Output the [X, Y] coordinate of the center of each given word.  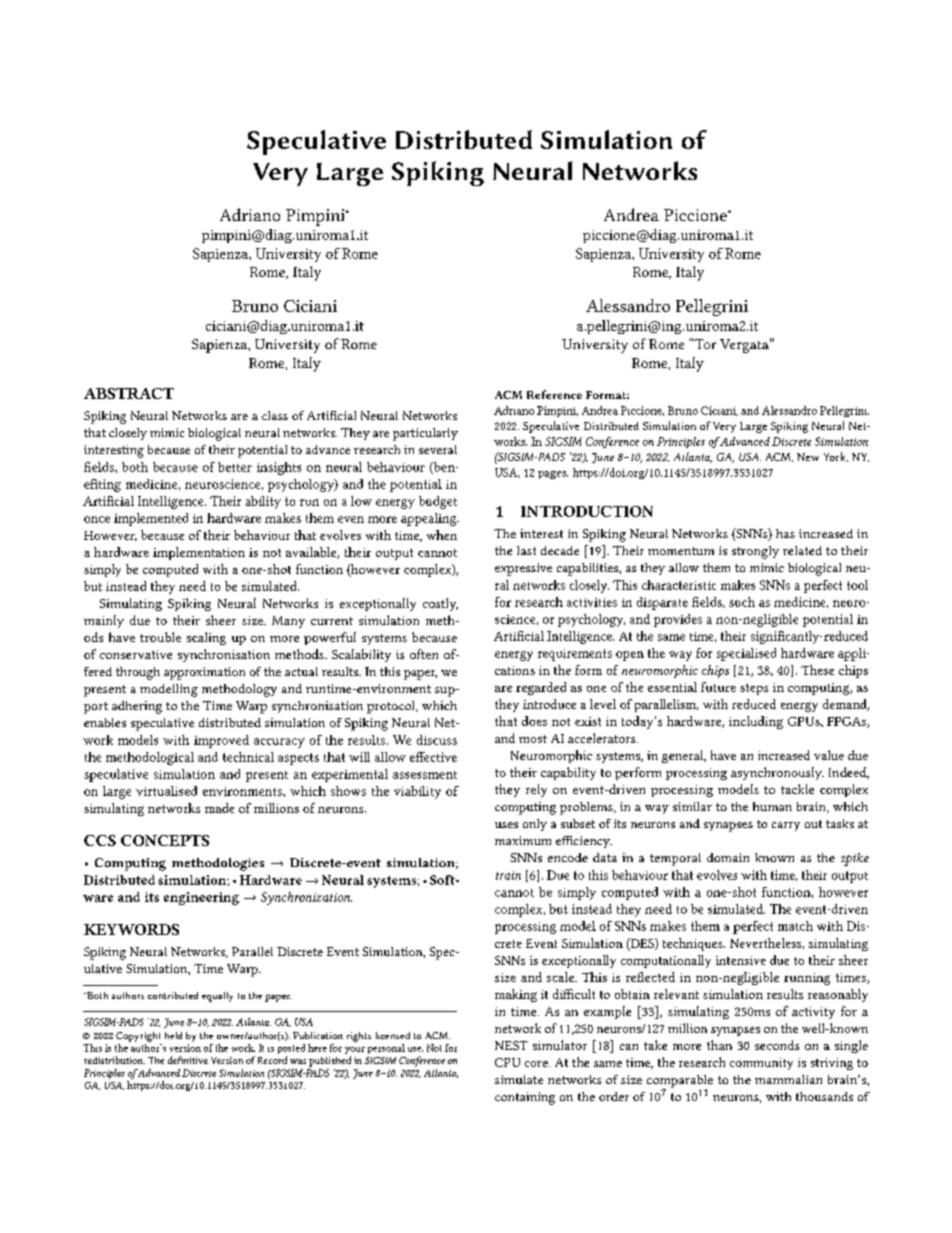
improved [221, 741]
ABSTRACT [129, 393]
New [808, 457]
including [756, 722]
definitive [188, 1060]
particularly [425, 434]
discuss [437, 740]
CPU [507, 1062]
